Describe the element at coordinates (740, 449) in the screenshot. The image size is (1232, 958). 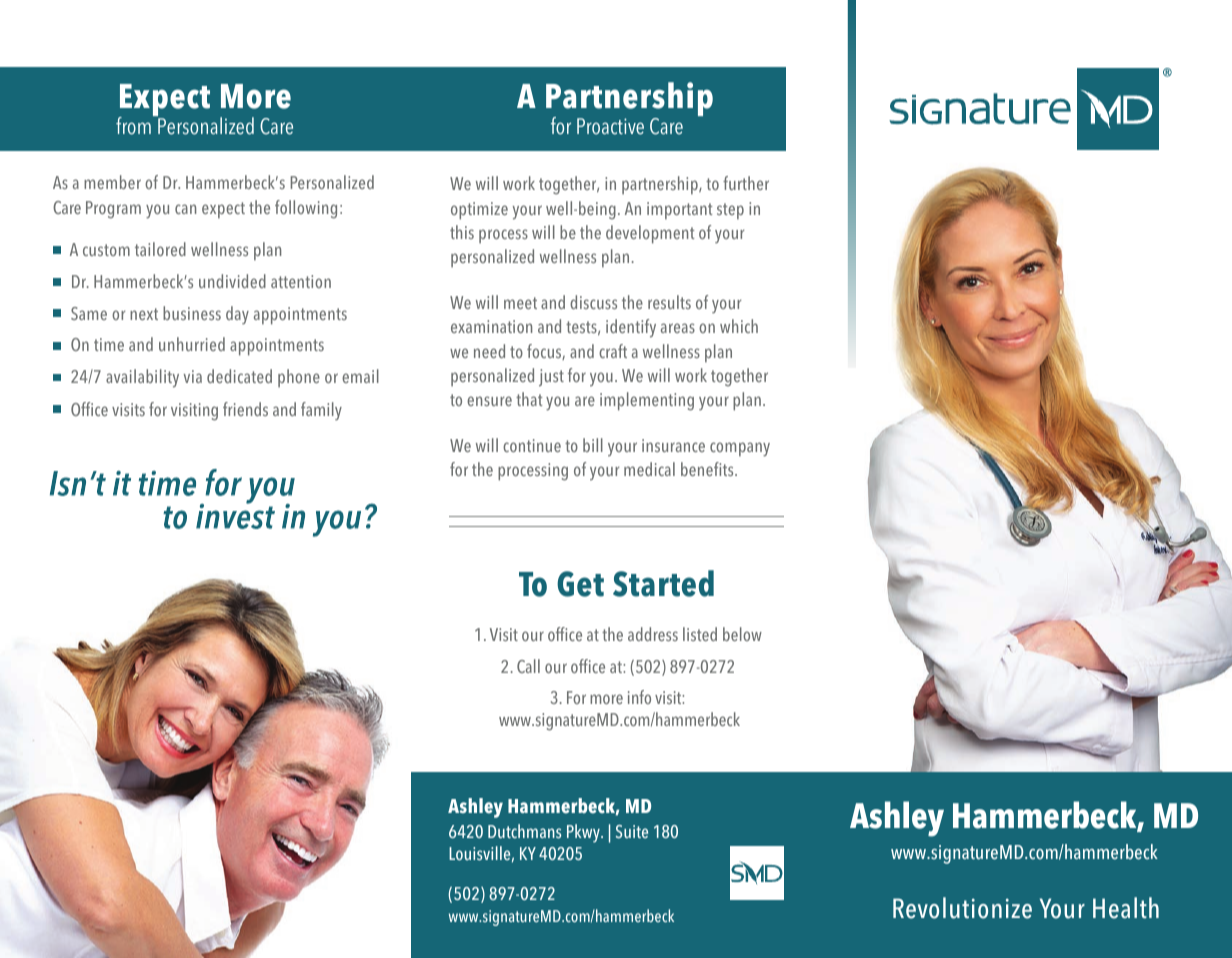
I see `company` at that location.
